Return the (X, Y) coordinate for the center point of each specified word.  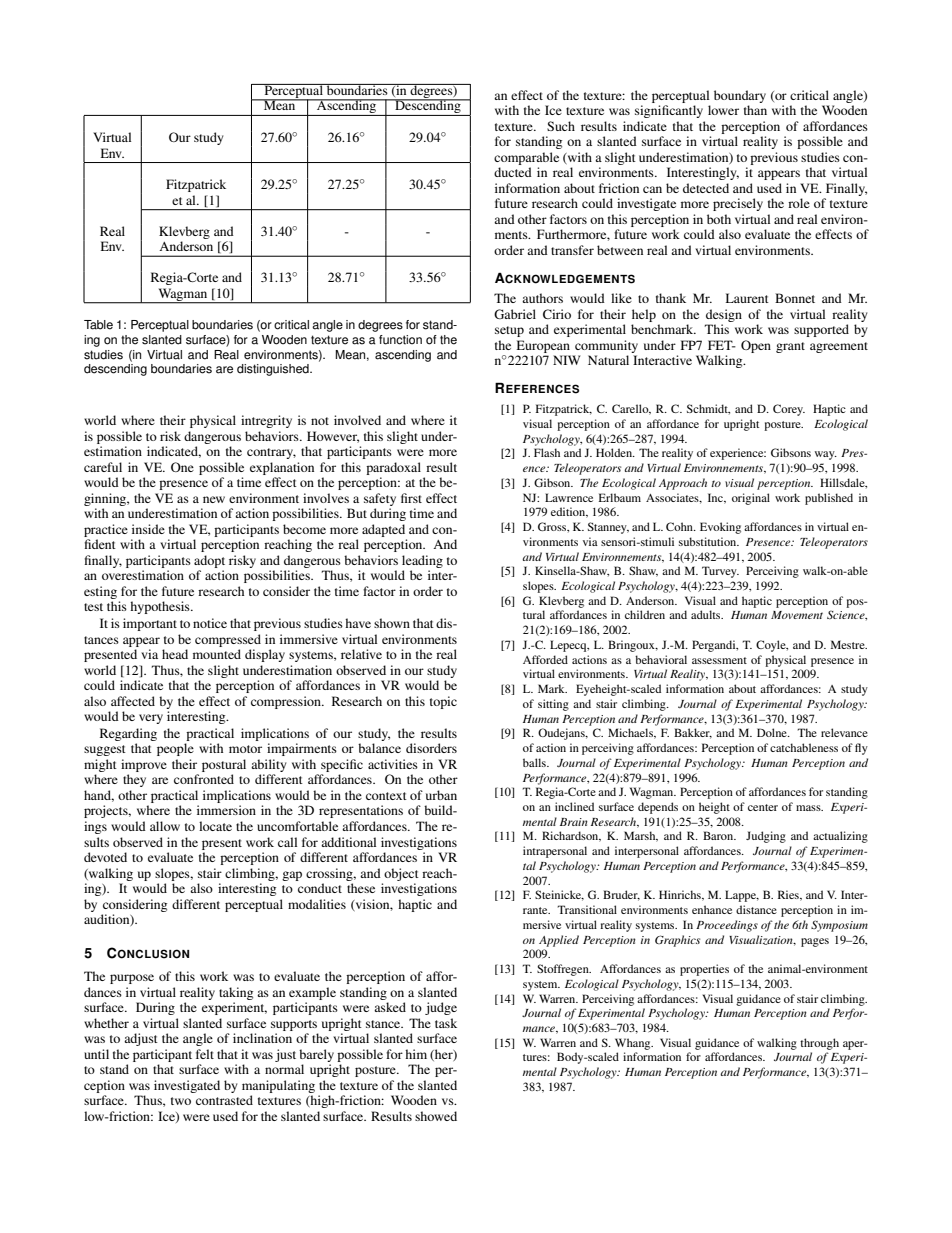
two (181, 1101)
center (763, 807)
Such (561, 126)
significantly (669, 111)
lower (723, 110)
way (826, 455)
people (175, 749)
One (182, 467)
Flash (547, 452)
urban (441, 795)
